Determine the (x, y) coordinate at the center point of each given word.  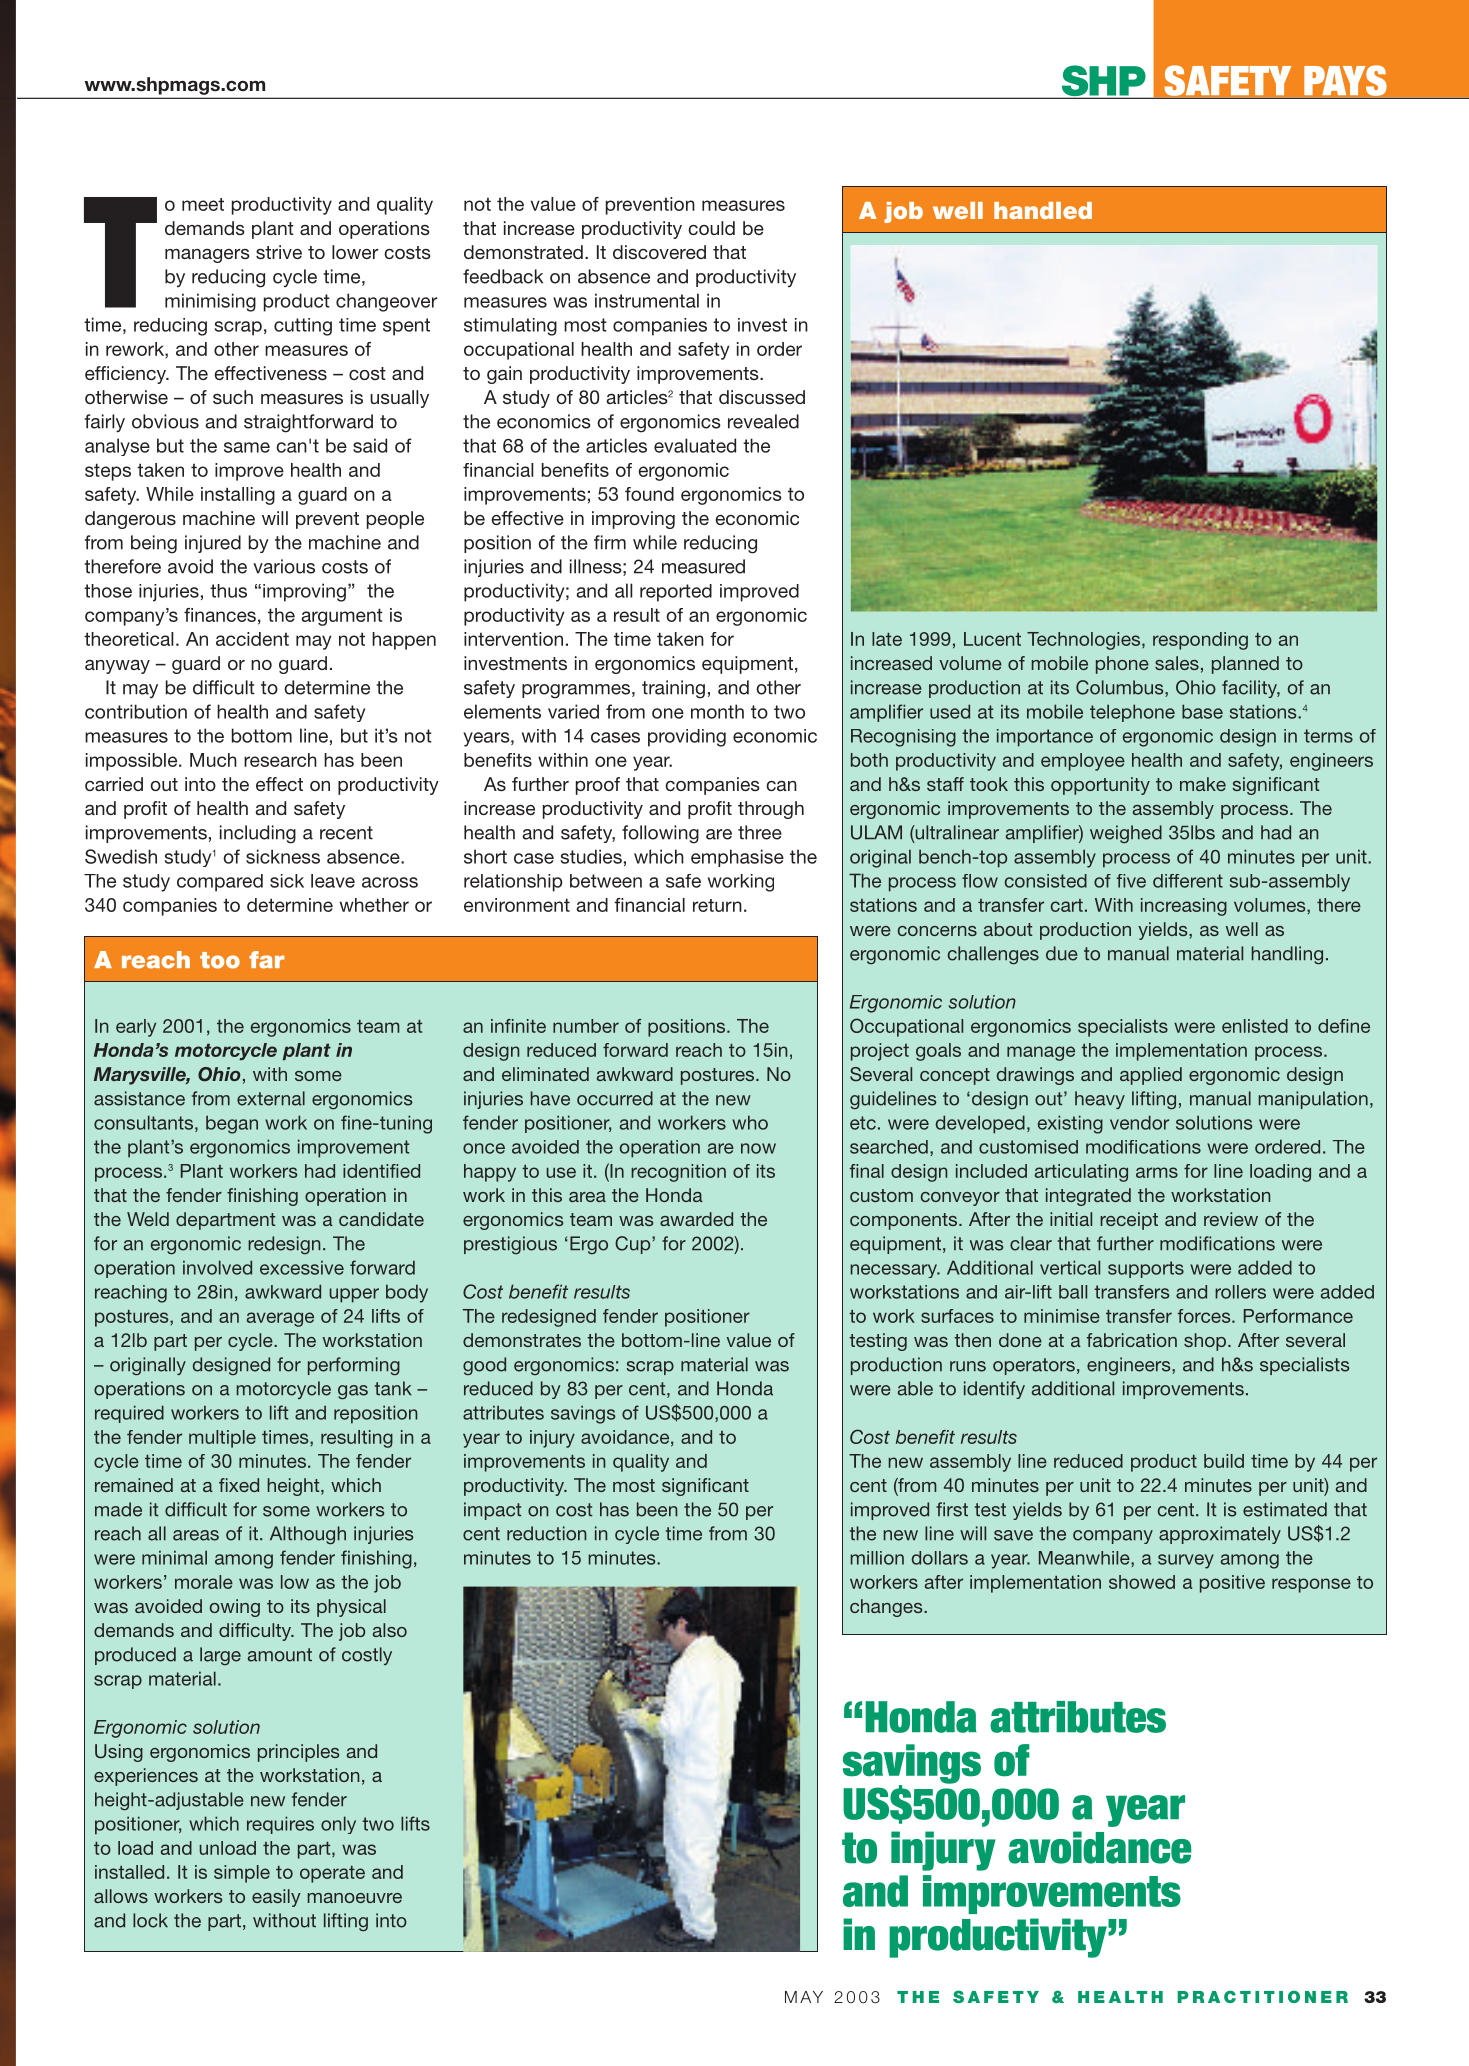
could (711, 228)
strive (279, 252)
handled (1043, 210)
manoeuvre (355, 1898)
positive (1232, 1584)
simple (242, 1874)
